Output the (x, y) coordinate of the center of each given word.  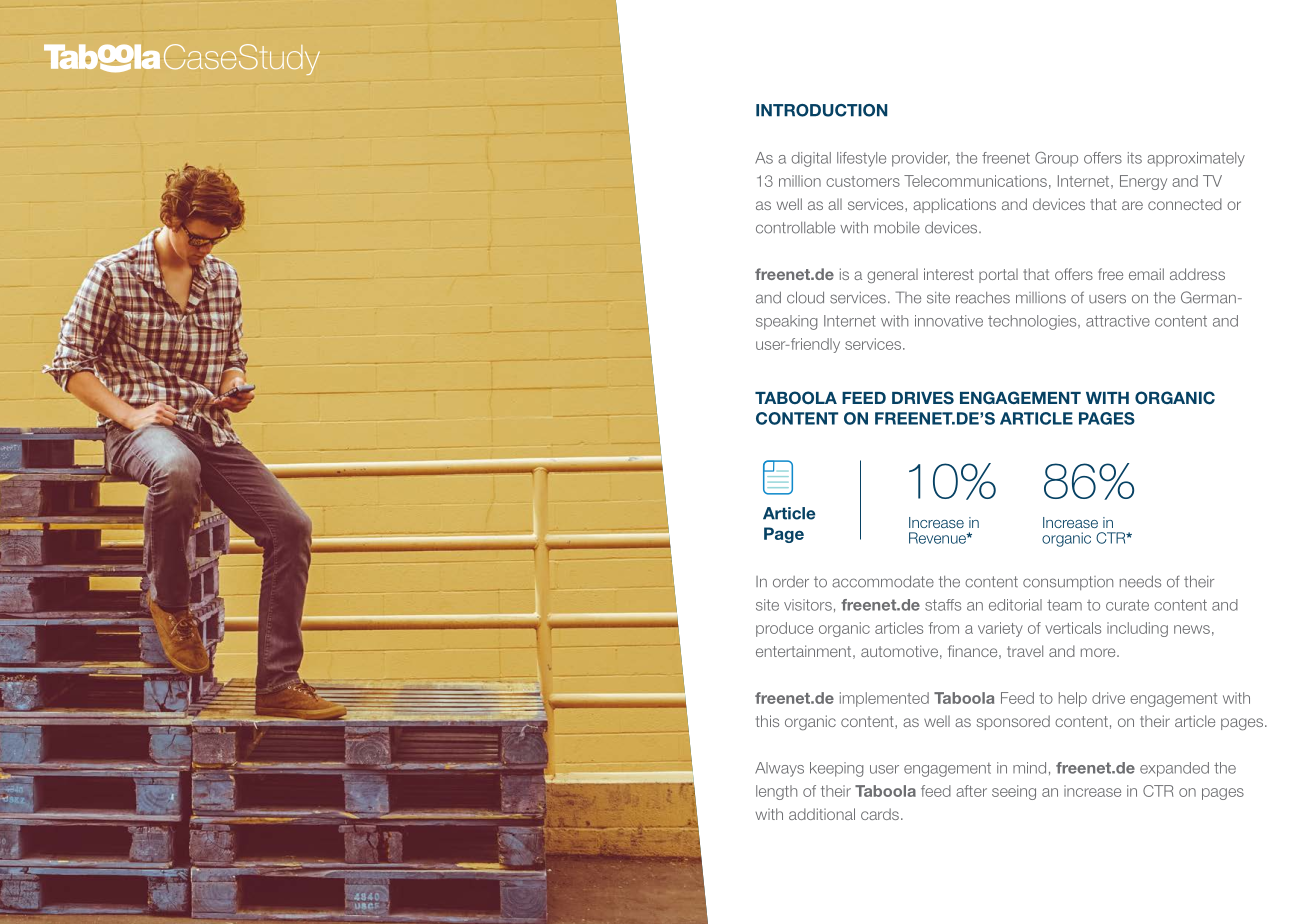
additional (822, 814)
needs (1140, 581)
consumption (1068, 583)
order (791, 582)
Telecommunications (975, 181)
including (1137, 629)
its (1135, 158)
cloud (805, 297)
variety (1000, 629)
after (971, 791)
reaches (983, 298)
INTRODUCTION (821, 110)
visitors (808, 605)
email (1146, 274)
